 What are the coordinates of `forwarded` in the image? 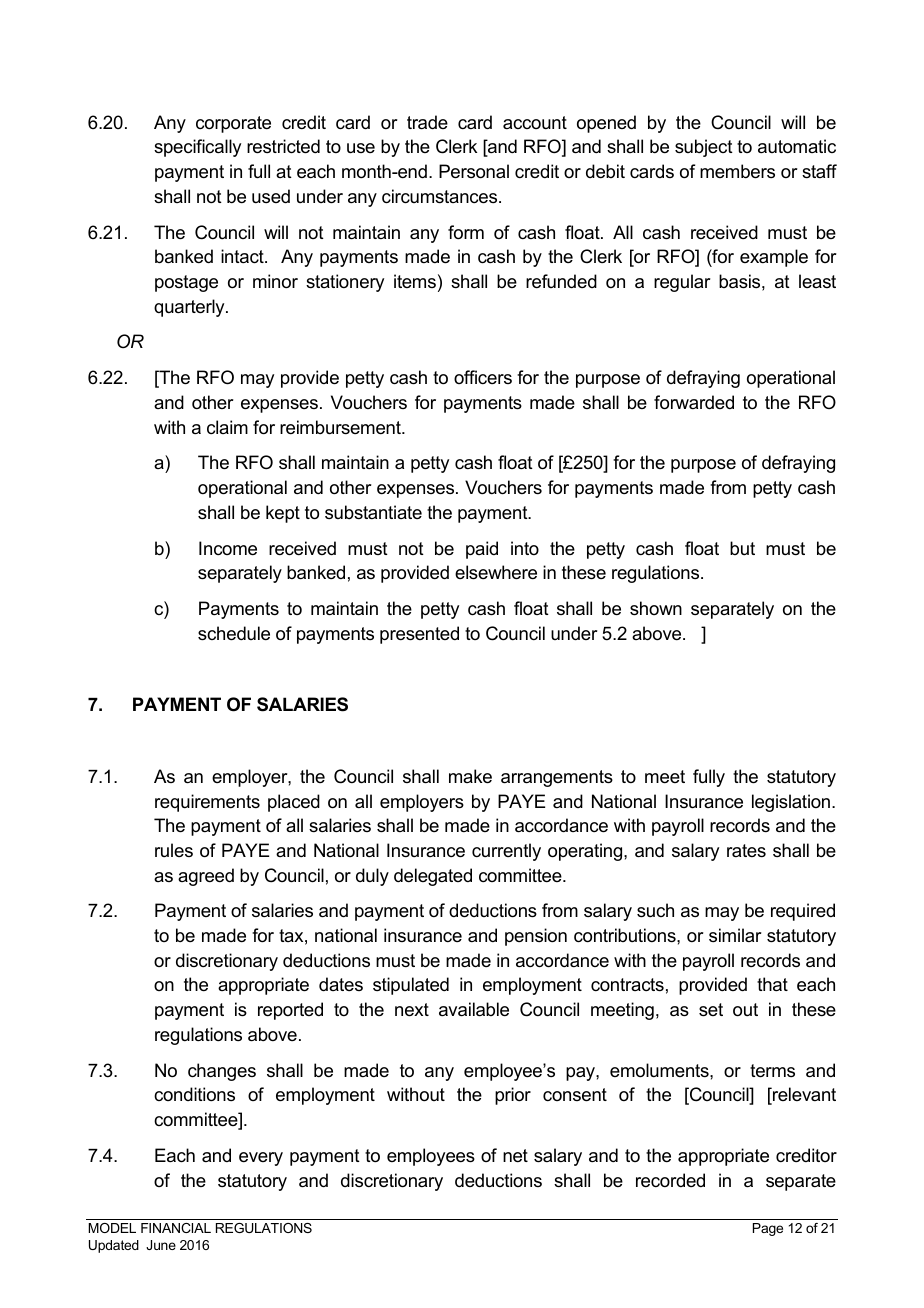 It's located at (694, 402).
